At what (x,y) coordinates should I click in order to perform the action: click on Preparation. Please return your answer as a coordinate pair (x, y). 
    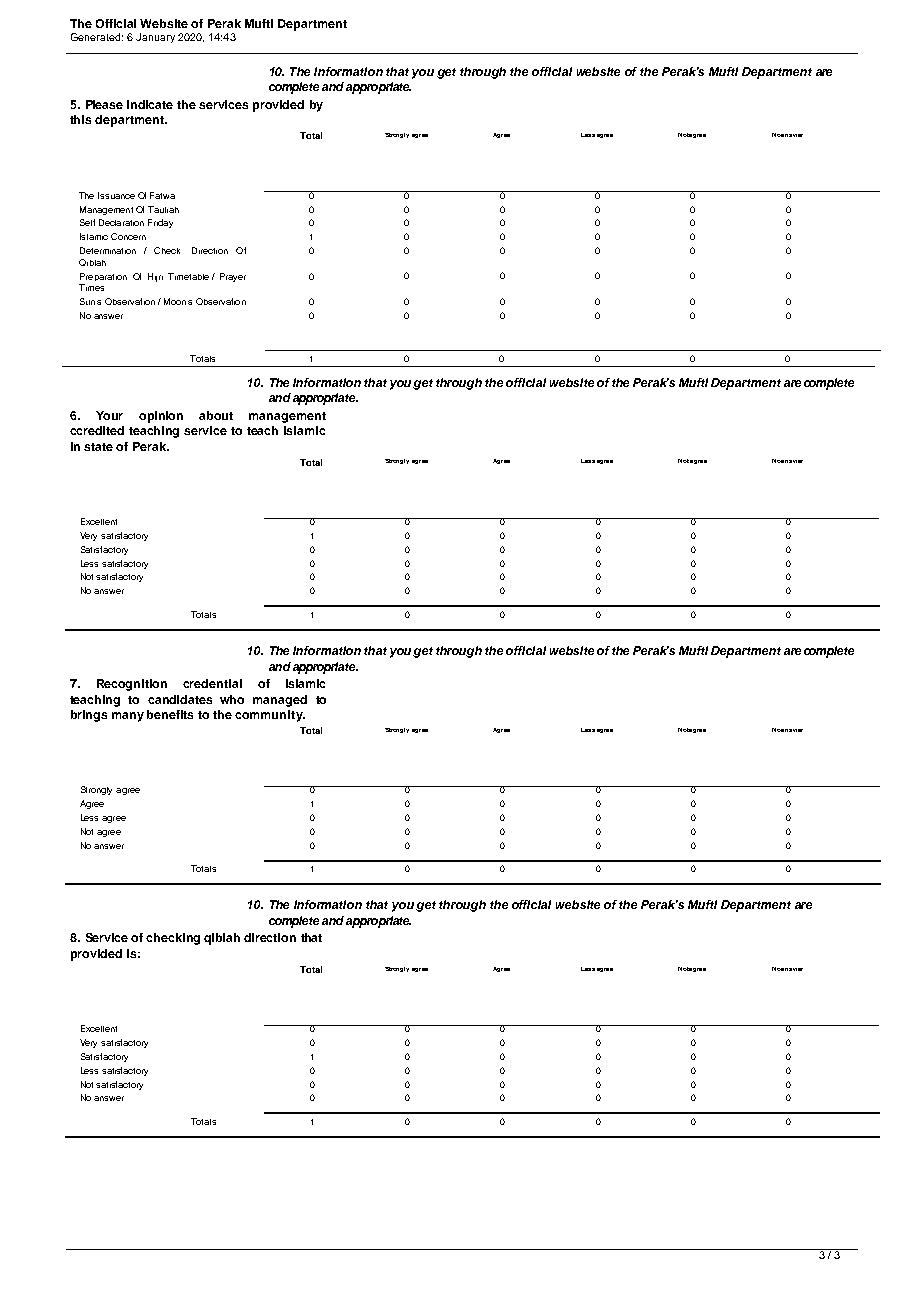
    Looking at the image, I should click on (103, 277).
